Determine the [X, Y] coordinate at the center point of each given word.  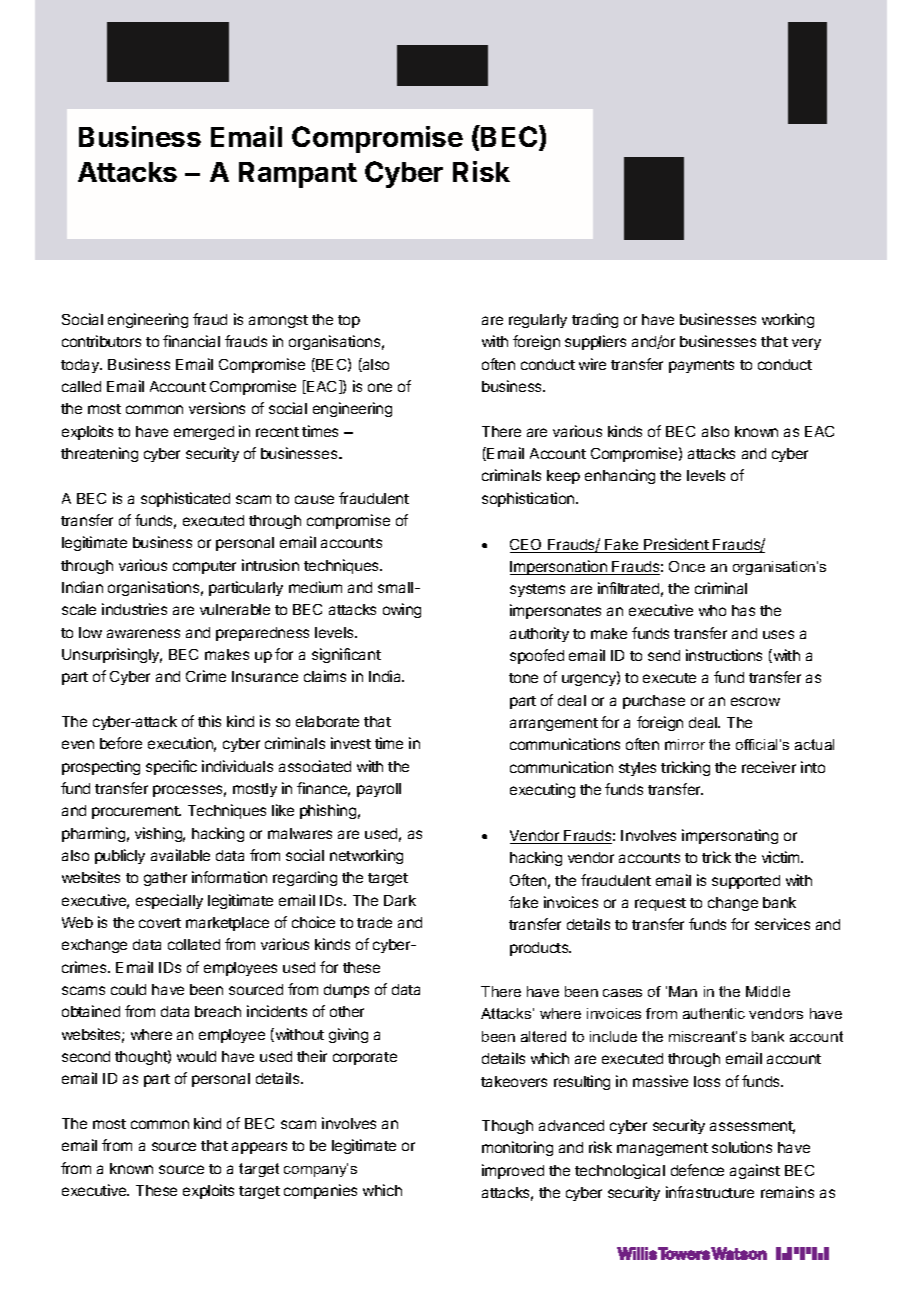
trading [595, 320]
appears [259, 1148]
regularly [538, 321]
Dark [400, 900]
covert [160, 923]
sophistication [529, 499]
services [782, 924]
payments [701, 366]
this [209, 721]
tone [523, 678]
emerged [204, 433]
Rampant [298, 175]
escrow [755, 701]
